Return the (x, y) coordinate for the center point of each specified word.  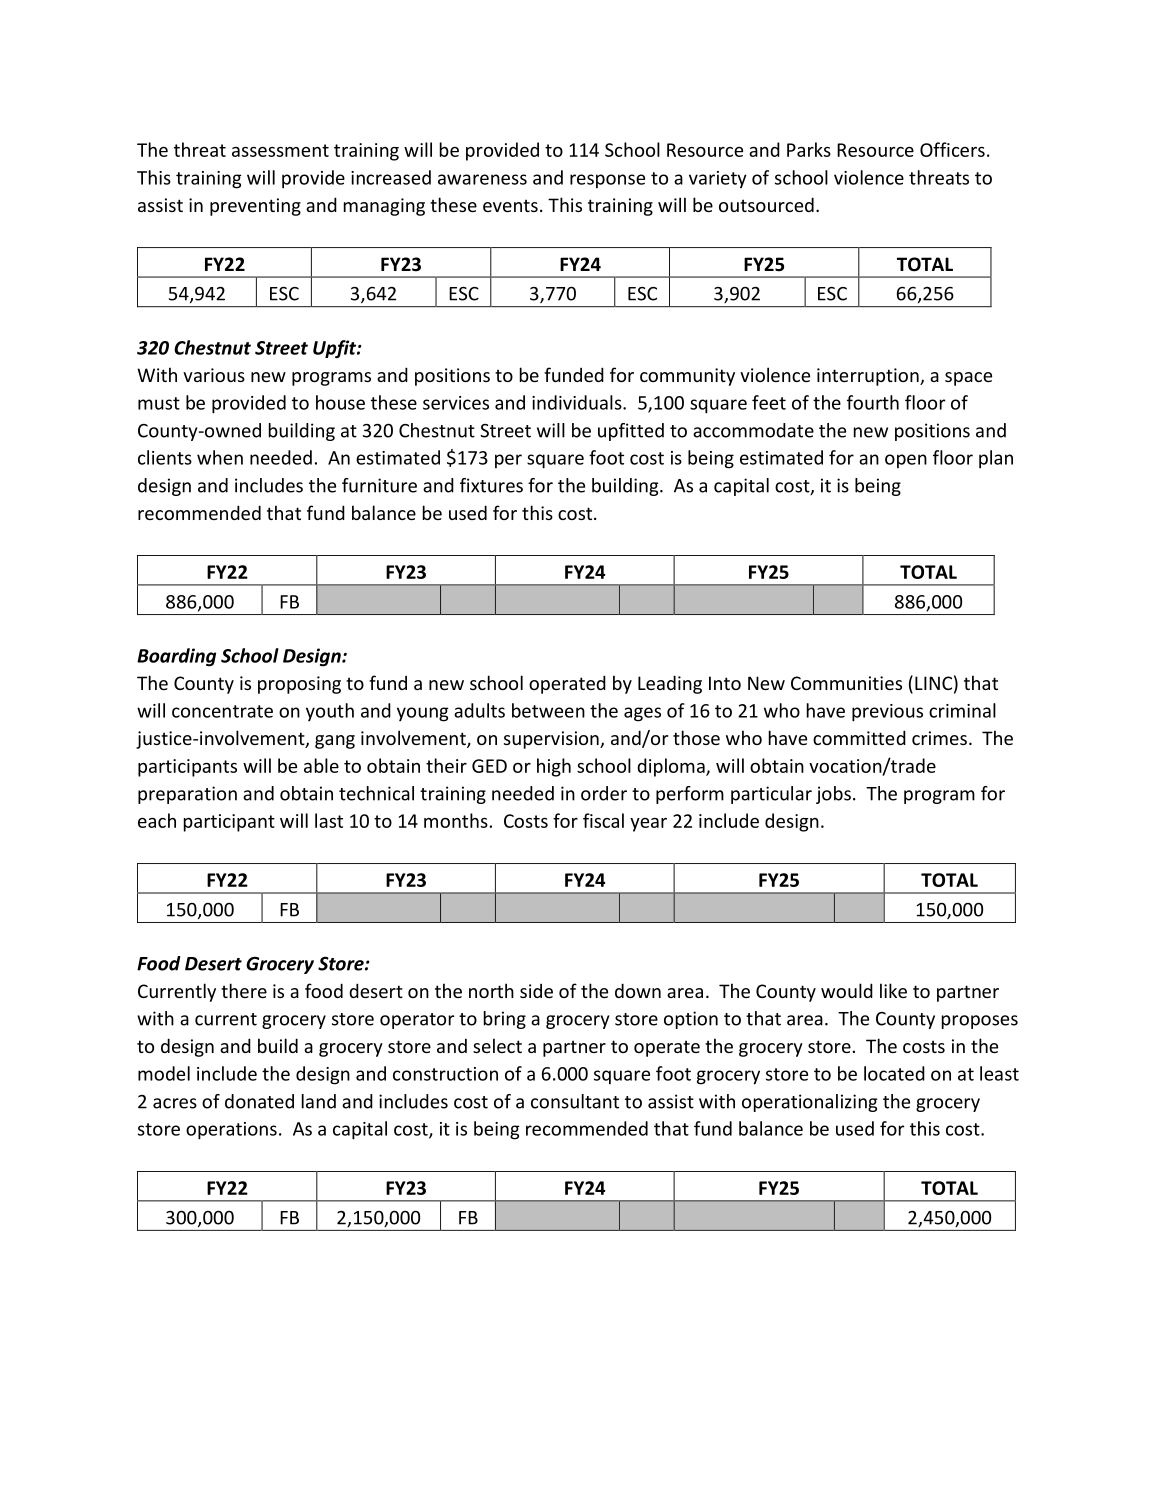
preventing (255, 207)
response (607, 181)
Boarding (176, 657)
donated (259, 1101)
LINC (933, 683)
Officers (952, 149)
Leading (670, 684)
